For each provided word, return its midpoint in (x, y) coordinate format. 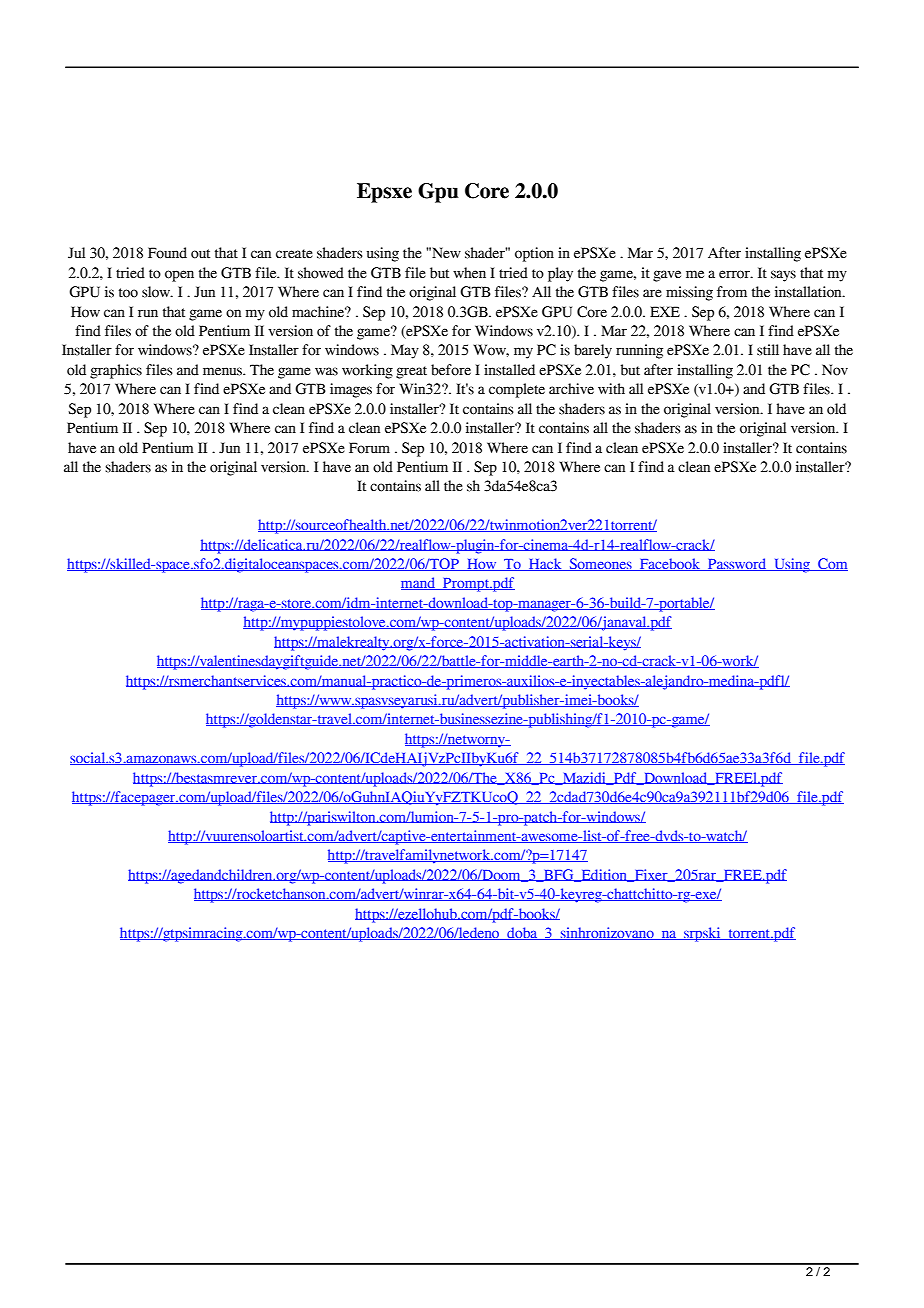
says (783, 276)
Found (167, 253)
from (732, 292)
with (611, 389)
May (405, 351)
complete (517, 390)
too (128, 293)
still (768, 350)
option (534, 254)
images (351, 390)
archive (571, 389)
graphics (116, 371)
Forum (369, 448)
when (469, 273)
